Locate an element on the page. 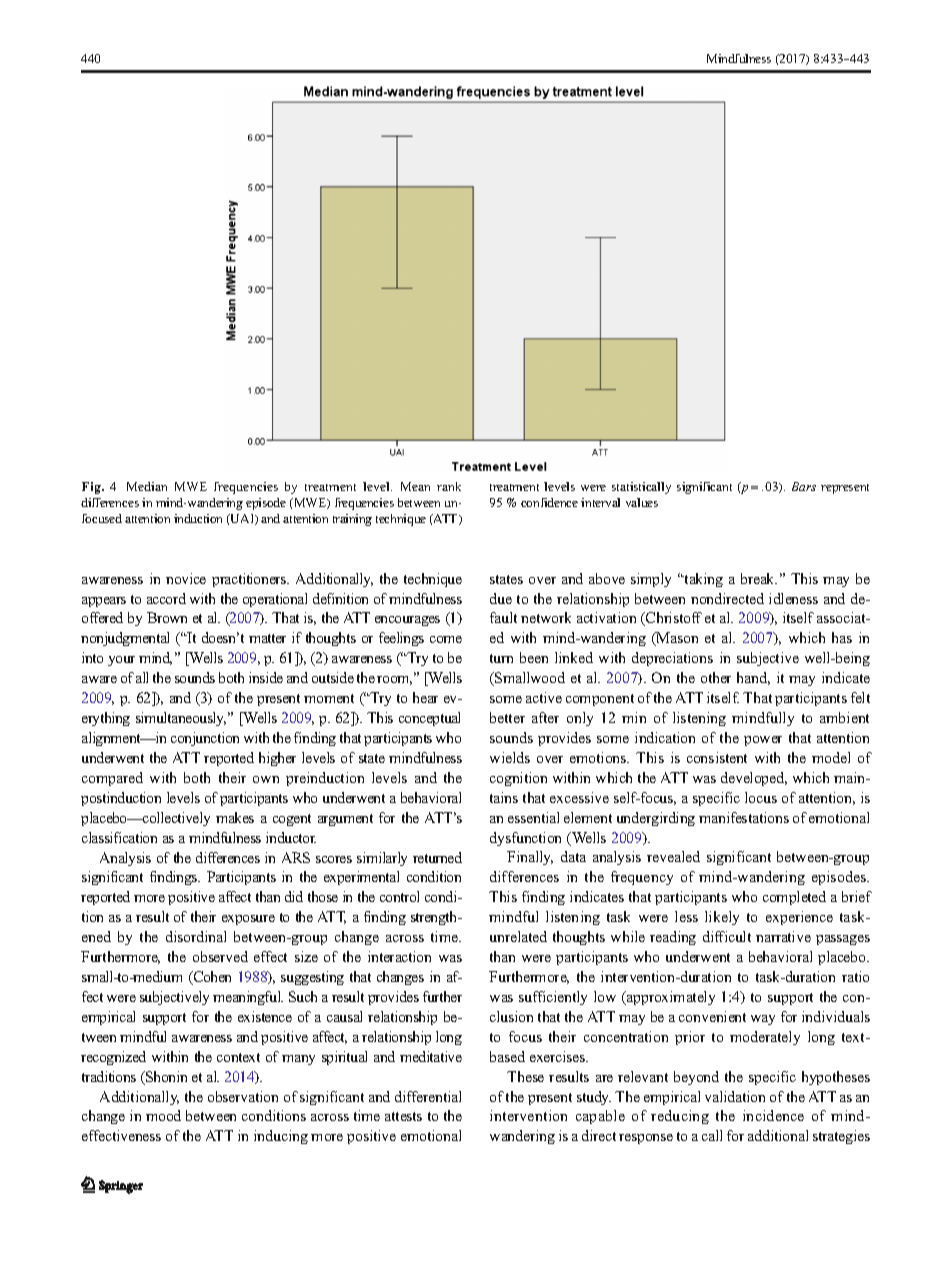  existence is located at coordinates (265, 1016).
